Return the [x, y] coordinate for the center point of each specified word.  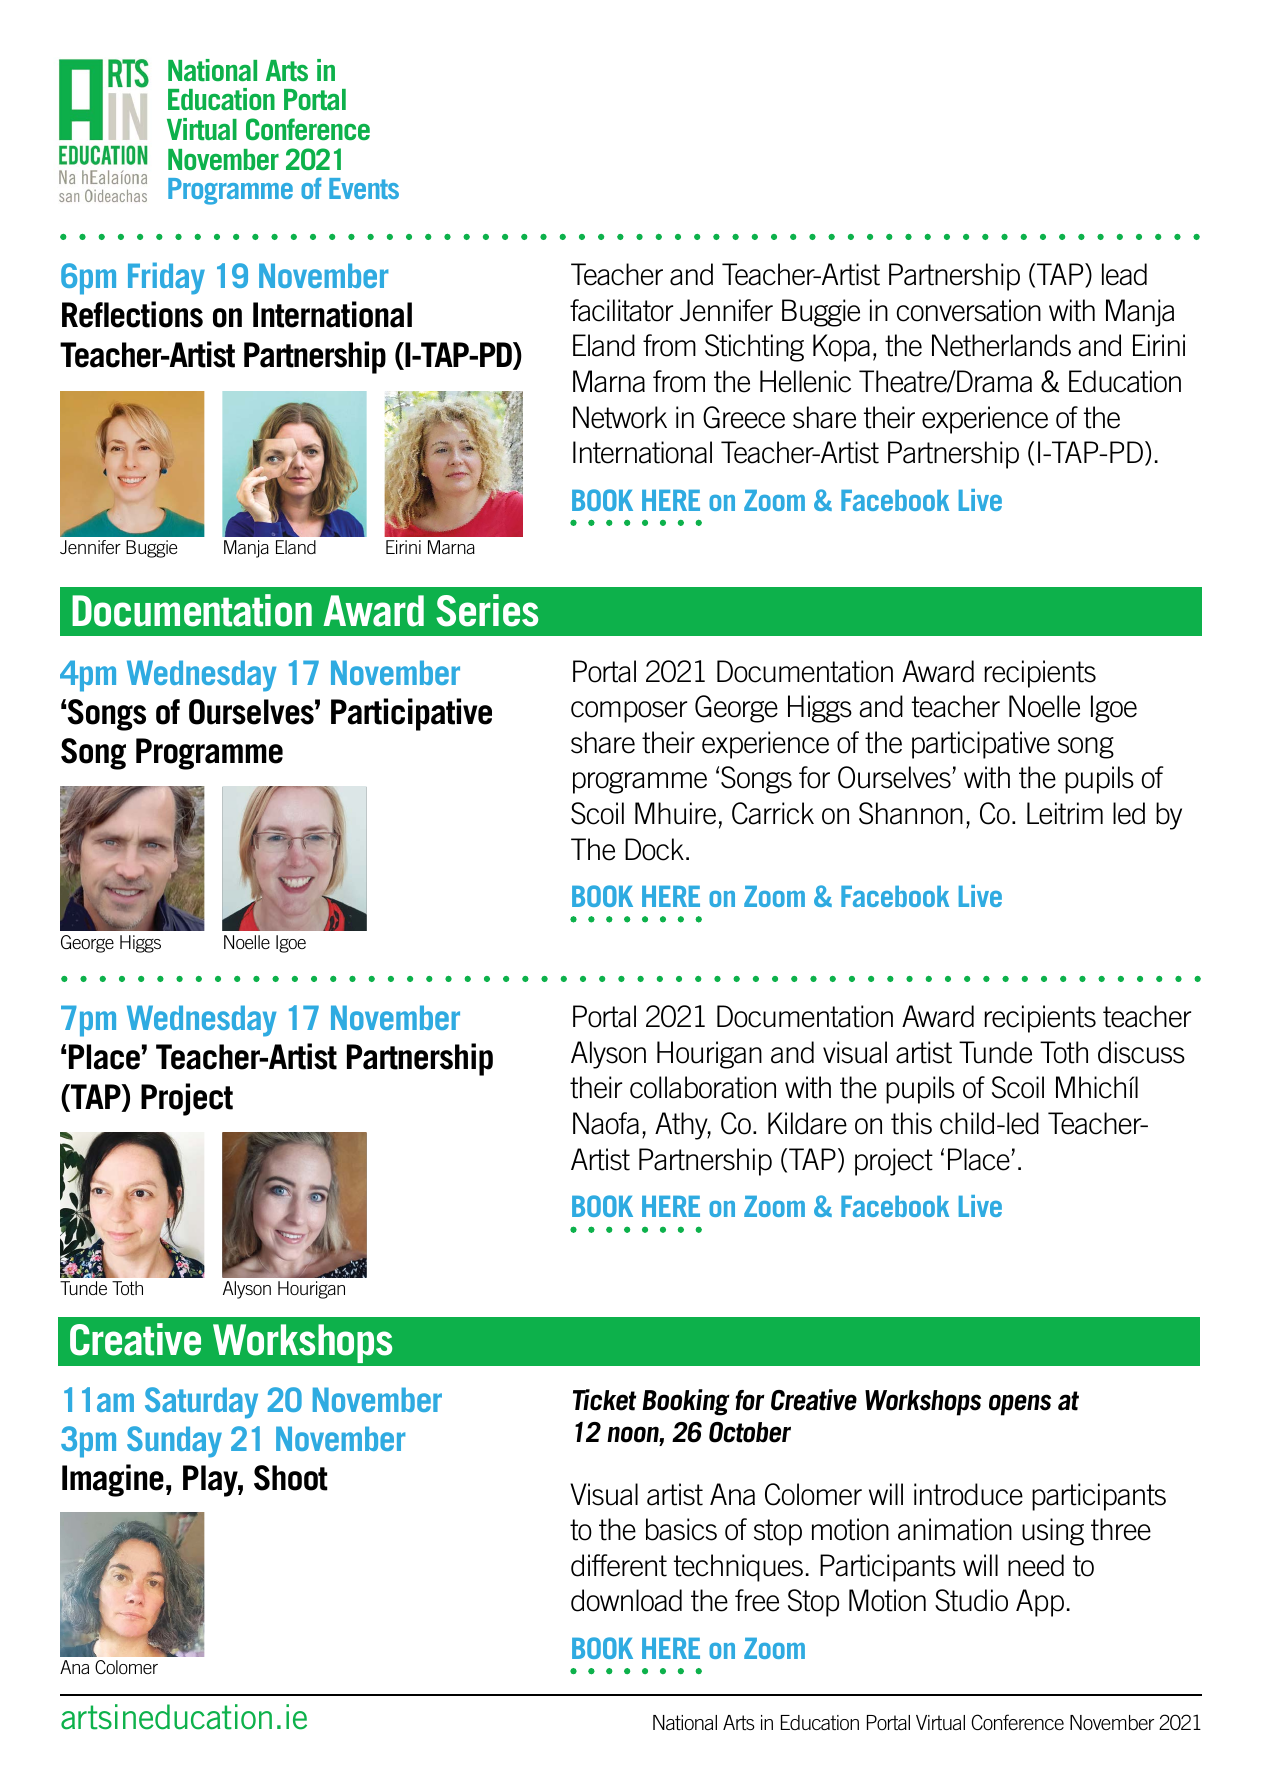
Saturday [201, 1403]
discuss [1141, 1052]
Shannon [911, 813]
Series [487, 610]
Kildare [807, 1123]
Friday [166, 278]
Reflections [132, 314]
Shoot [291, 1478]
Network [620, 417]
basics [681, 1529]
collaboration [703, 1087]
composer [629, 712]
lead [1124, 274]
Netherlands [1001, 345]
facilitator [621, 310]
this [911, 1123]
